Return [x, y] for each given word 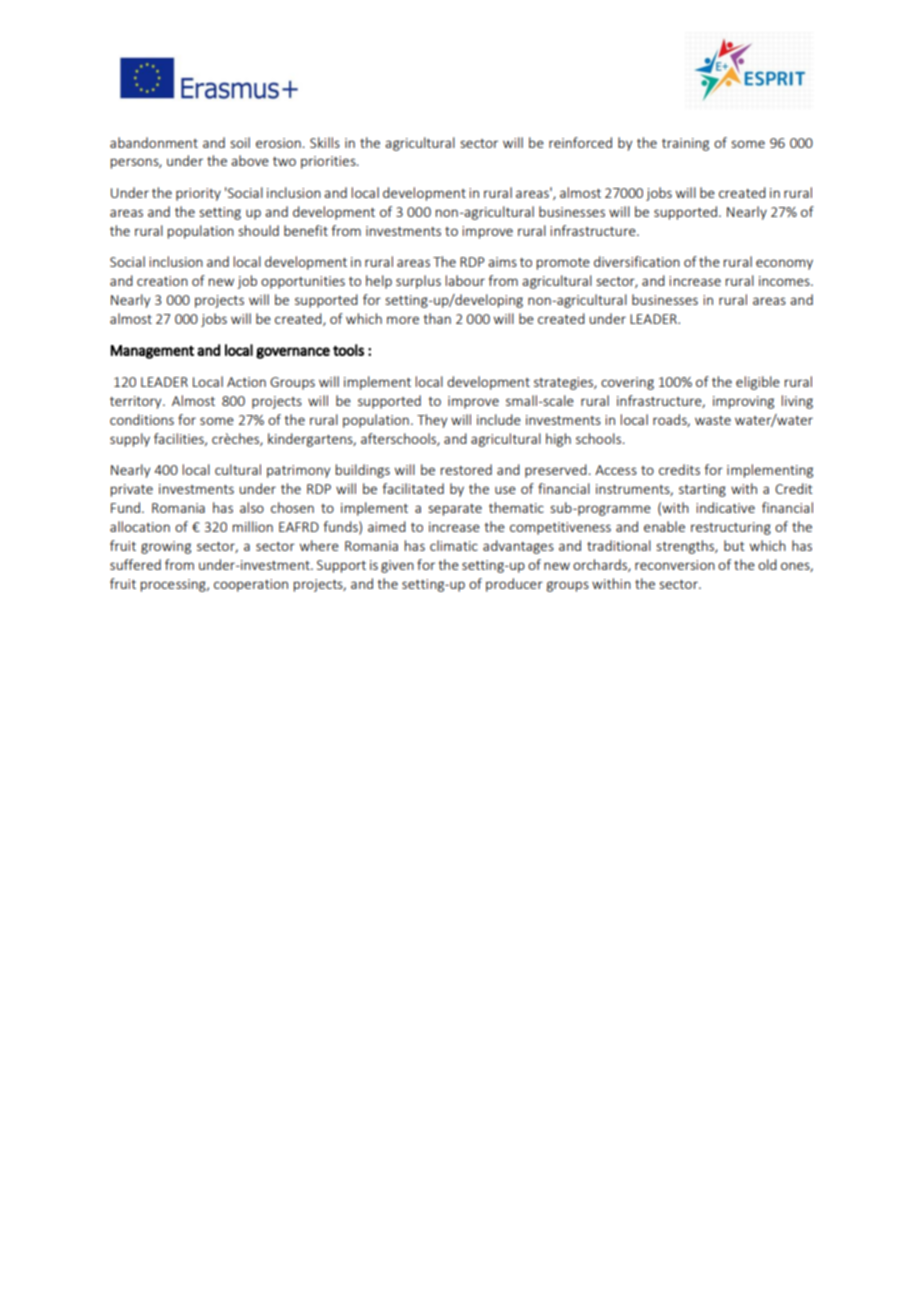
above [250, 160]
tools [348, 350]
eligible [758, 383]
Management [152, 352]
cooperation [251, 585]
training [685, 144]
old [767, 564]
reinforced [580, 142]
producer [514, 585]
